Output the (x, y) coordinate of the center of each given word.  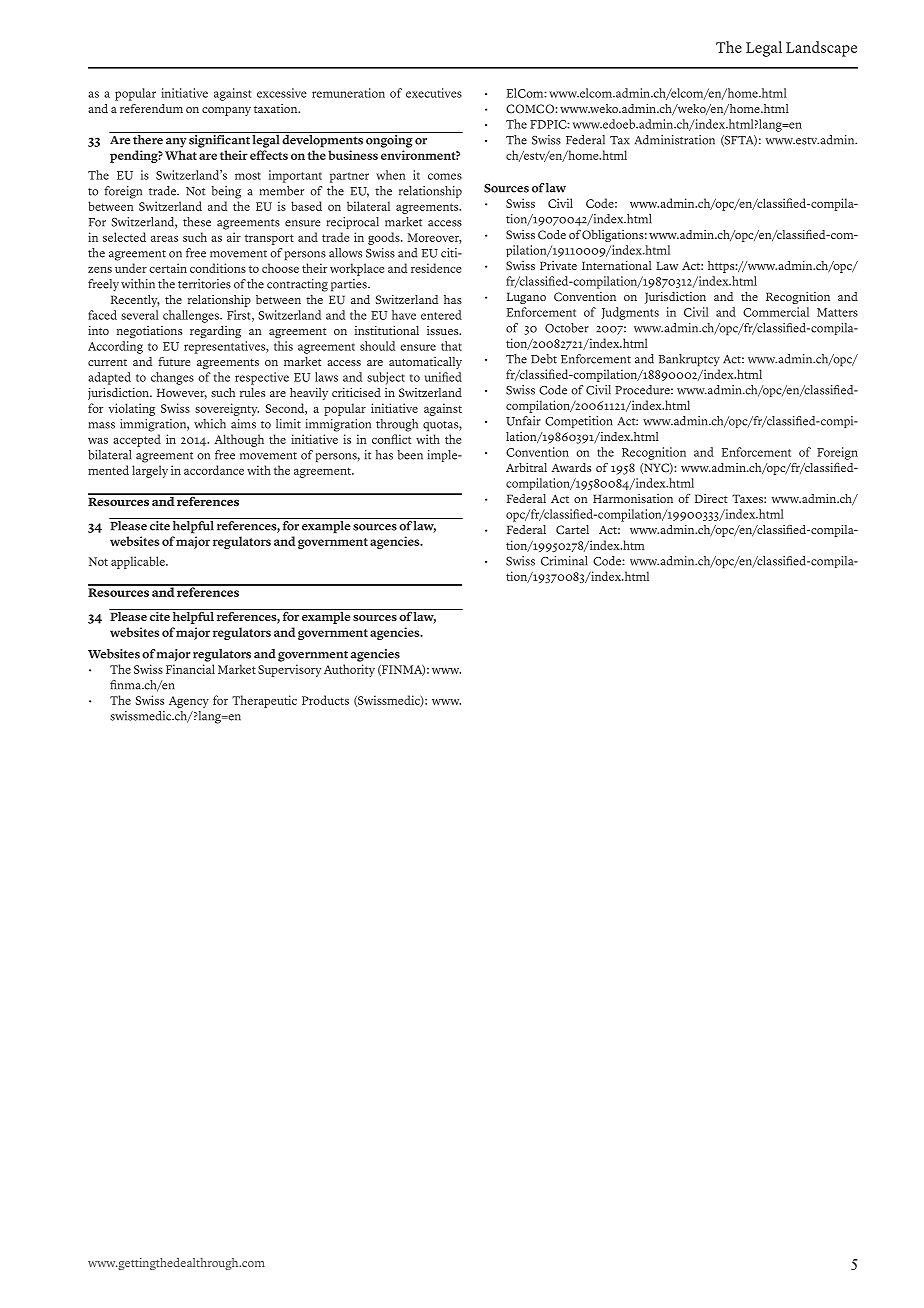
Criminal (564, 561)
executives (434, 93)
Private (558, 265)
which (210, 424)
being (226, 192)
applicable (139, 562)
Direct (711, 498)
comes (445, 176)
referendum (151, 108)
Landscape (821, 49)
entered (441, 315)
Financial (190, 669)
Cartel (572, 530)
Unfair (523, 421)
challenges (192, 316)
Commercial (776, 312)
